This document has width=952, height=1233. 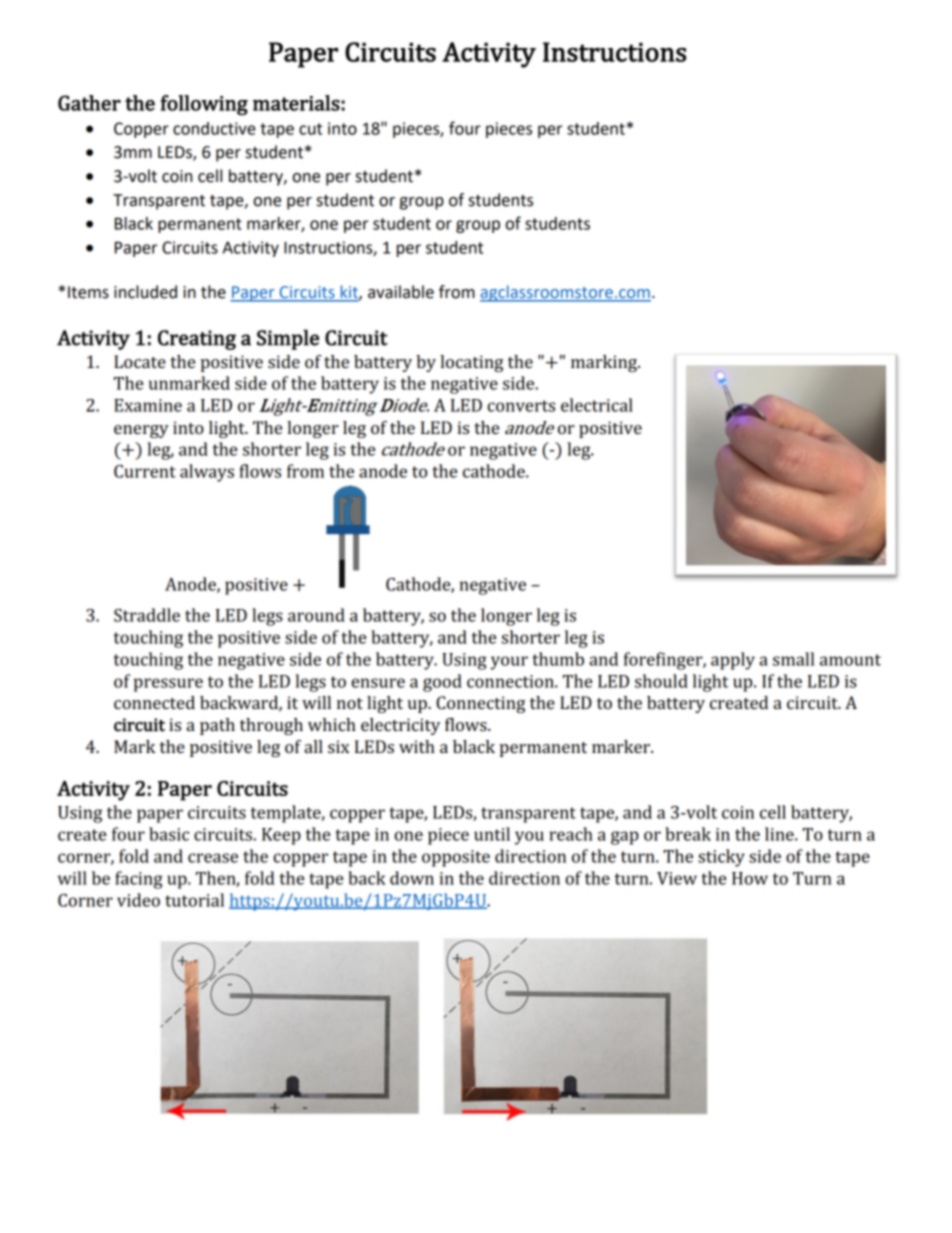 I want to click on always, so click(x=207, y=473).
